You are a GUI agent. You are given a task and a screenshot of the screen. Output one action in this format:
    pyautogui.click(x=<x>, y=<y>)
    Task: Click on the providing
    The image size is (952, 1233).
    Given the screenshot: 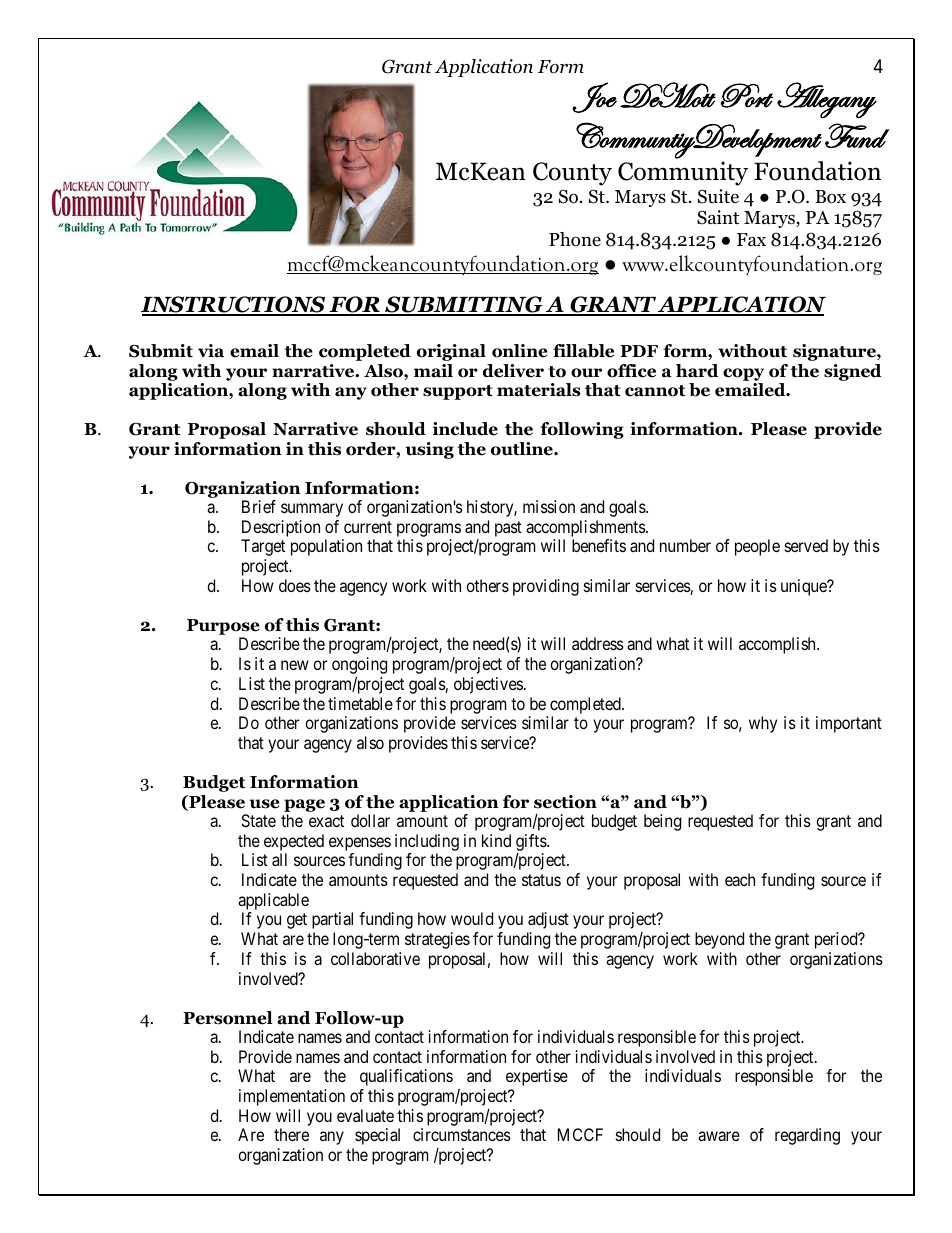 What is the action you would take?
    pyautogui.click(x=546, y=587)
